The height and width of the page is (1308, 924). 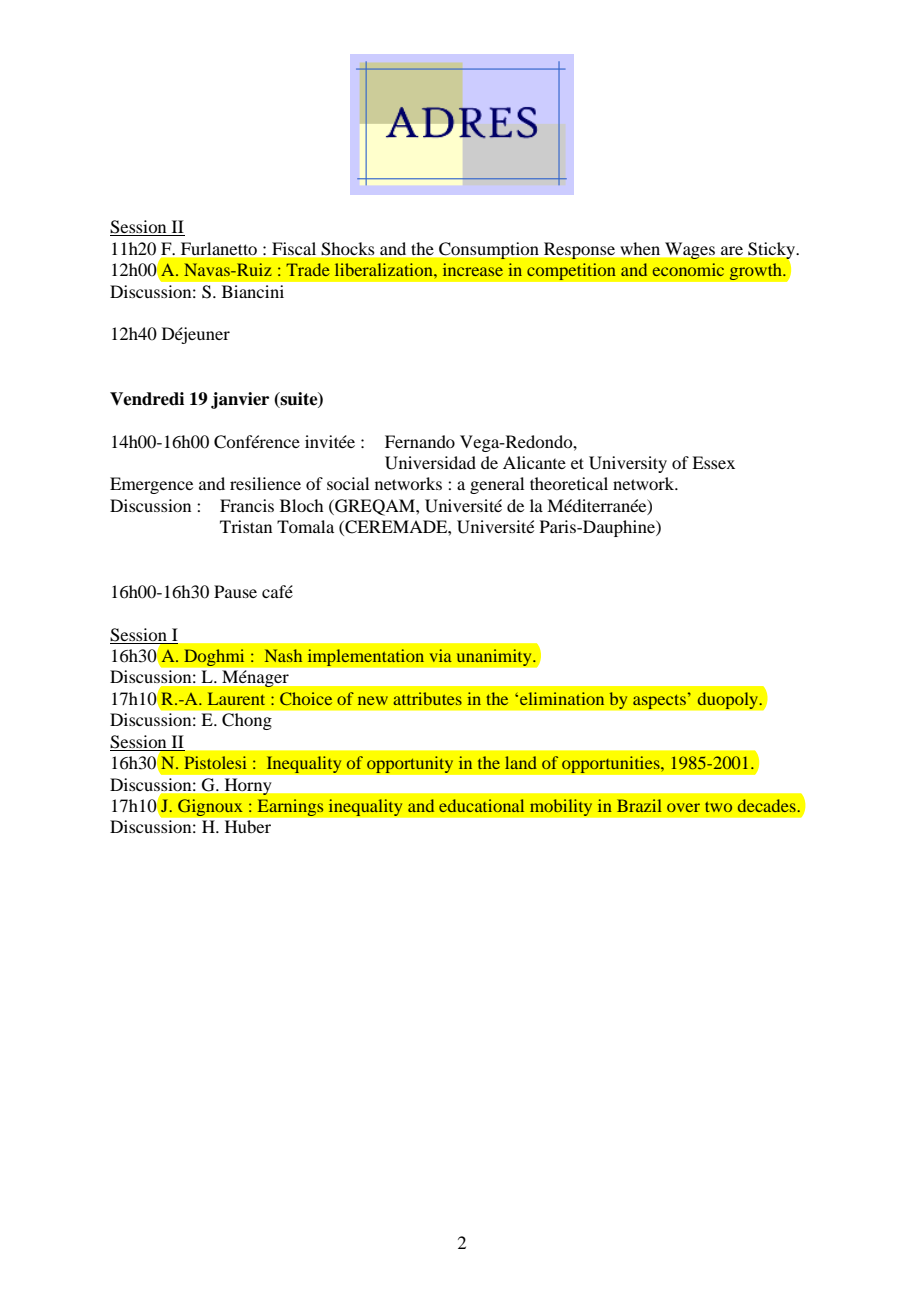 I want to click on Tristan, so click(x=246, y=526).
